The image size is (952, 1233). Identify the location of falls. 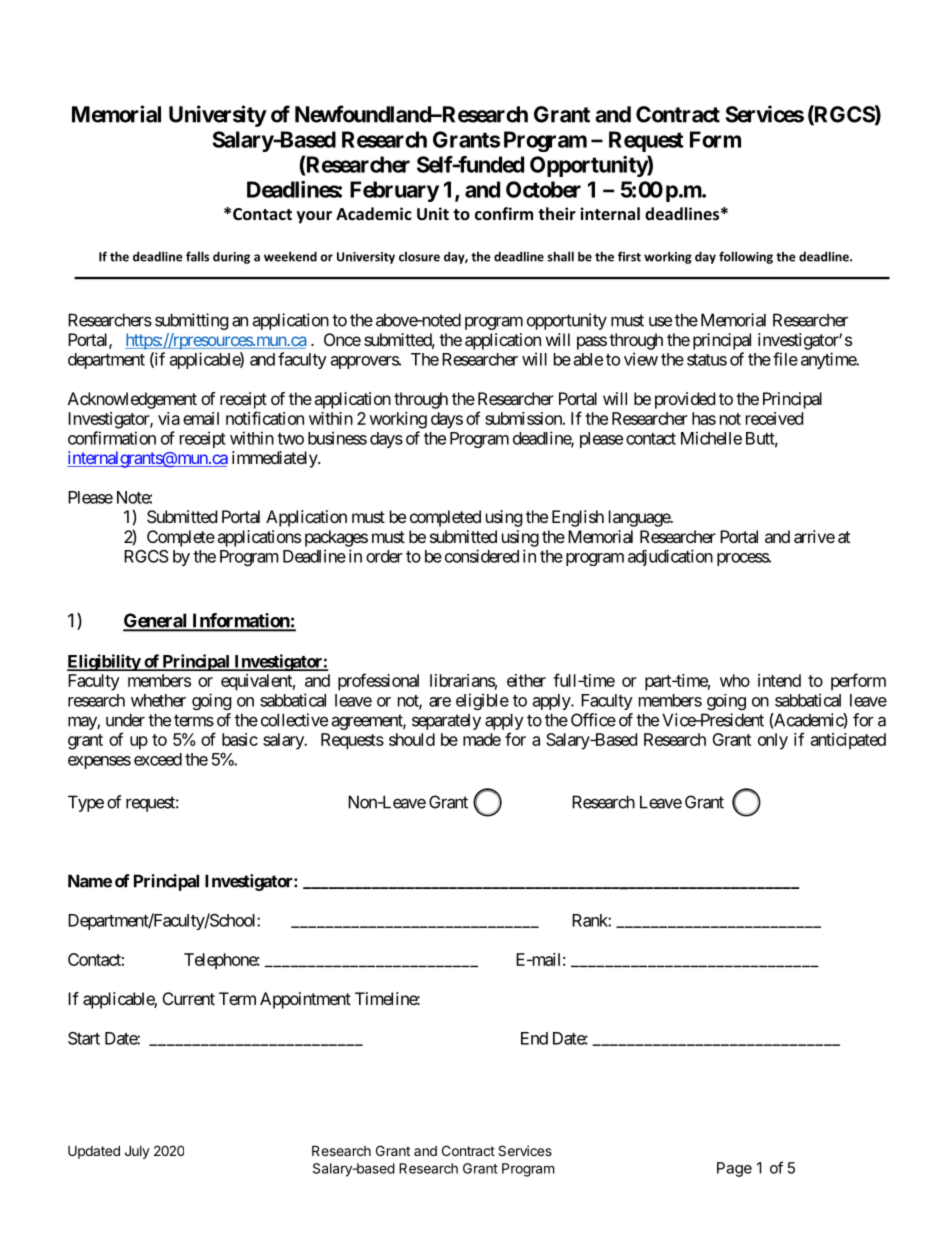
(197, 256).
